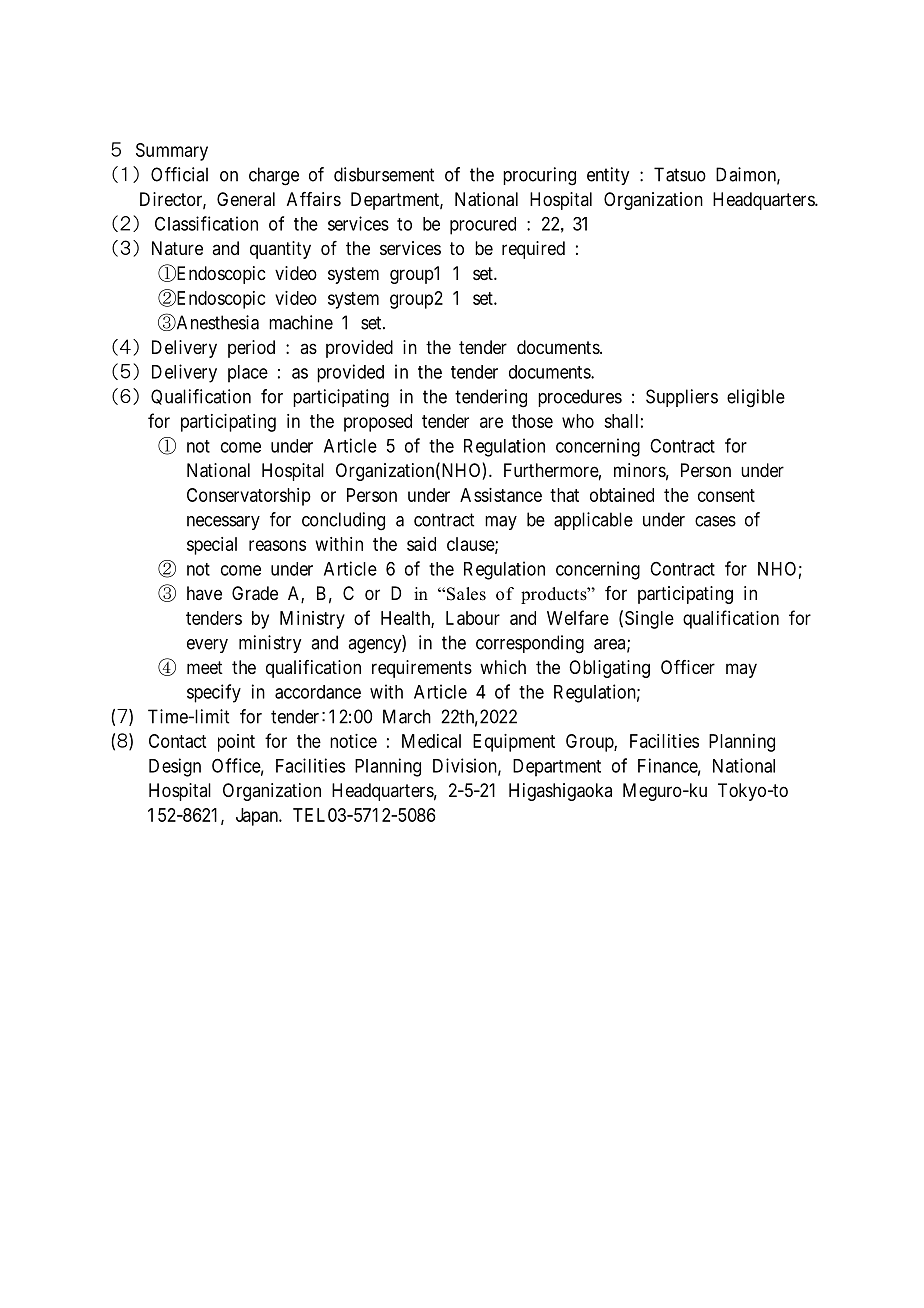 Image resolution: width=924 pixels, height=1308 pixels. Describe the element at coordinates (258, 817) in the screenshot. I see `Japan` at that location.
